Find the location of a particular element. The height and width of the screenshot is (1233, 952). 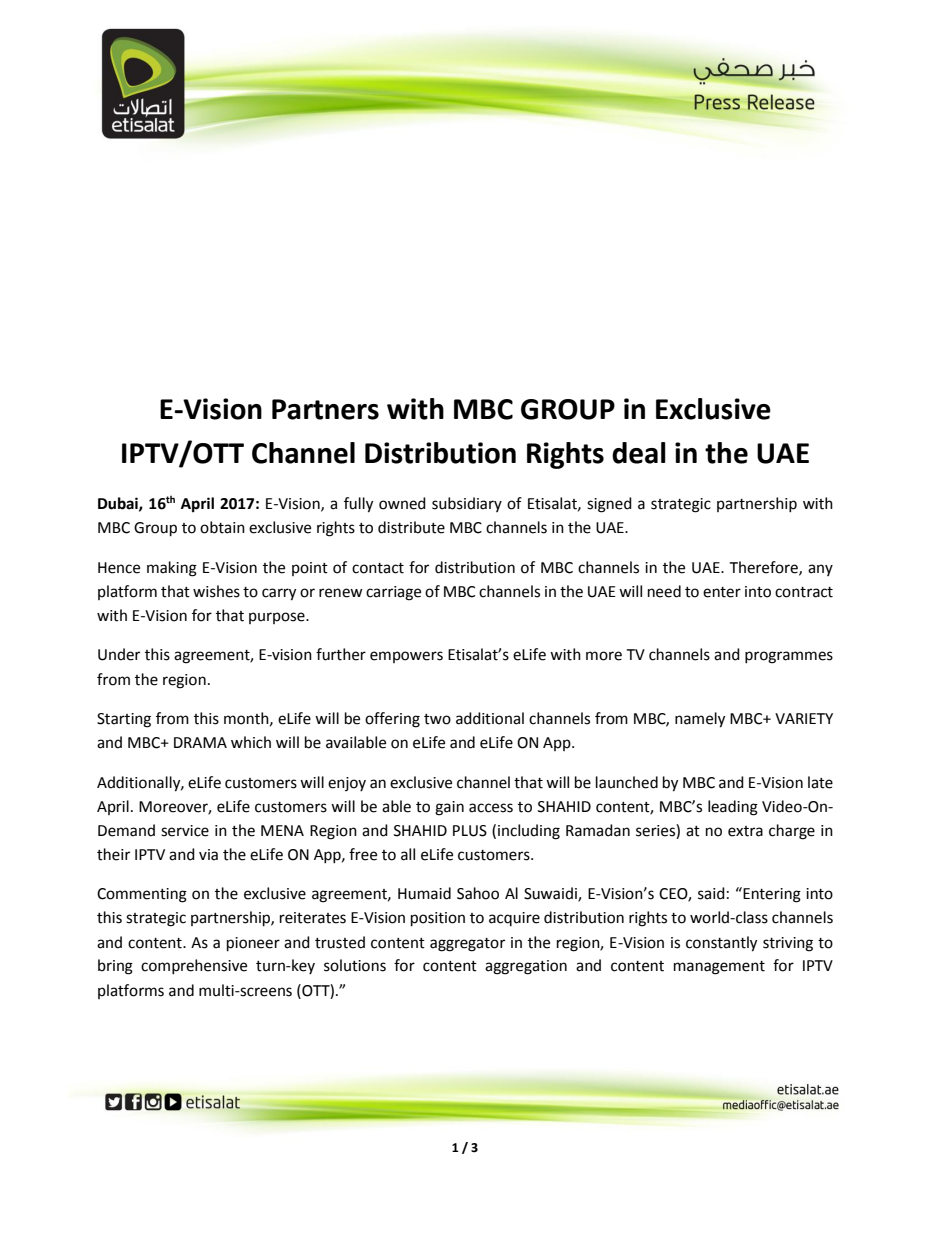

subsidiary is located at coordinates (467, 504).
